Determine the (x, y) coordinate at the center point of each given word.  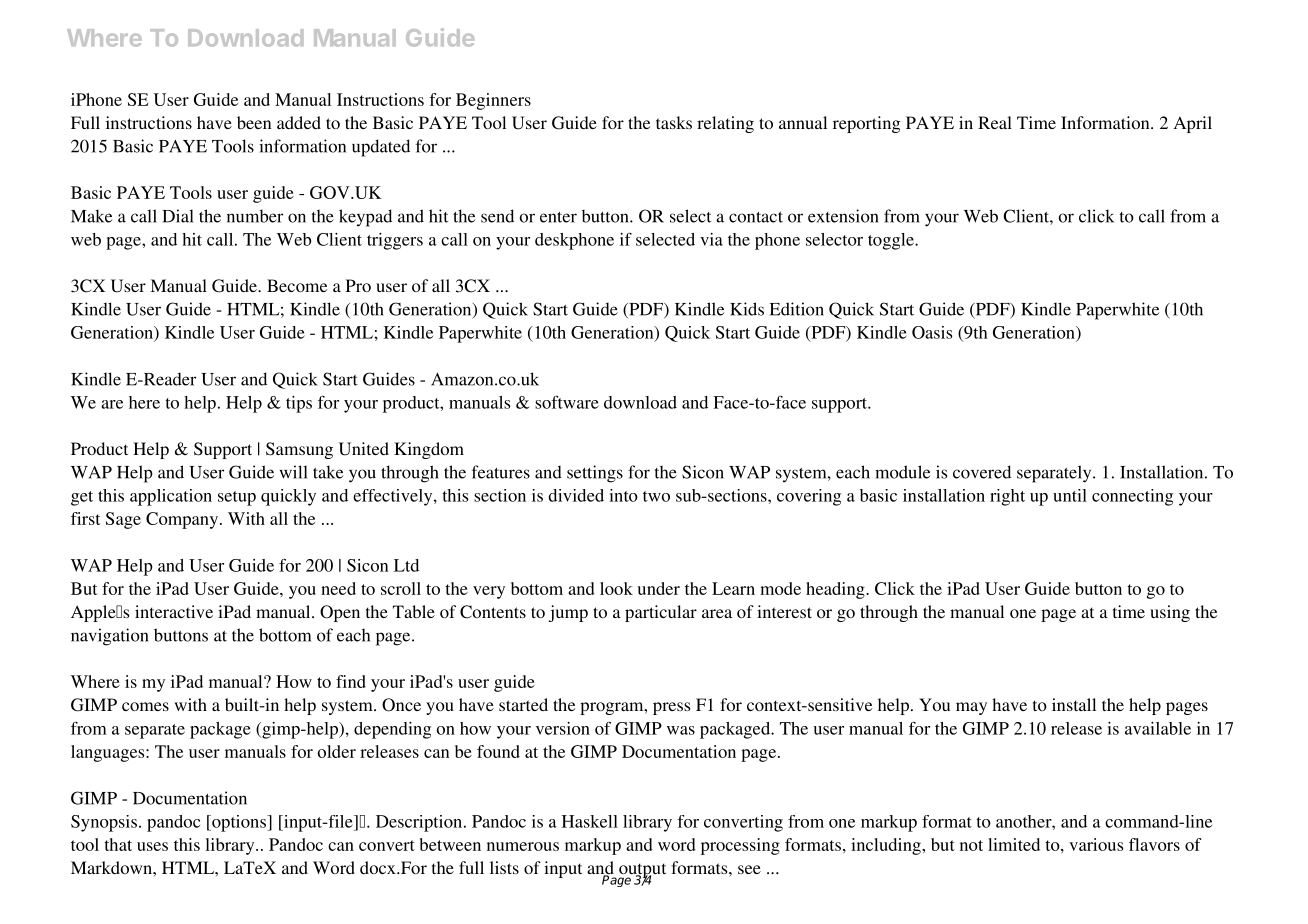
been (254, 122)
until (1070, 495)
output (642, 872)
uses (152, 846)
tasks (674, 122)
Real (995, 122)
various (1096, 844)
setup (237, 498)
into (623, 495)
